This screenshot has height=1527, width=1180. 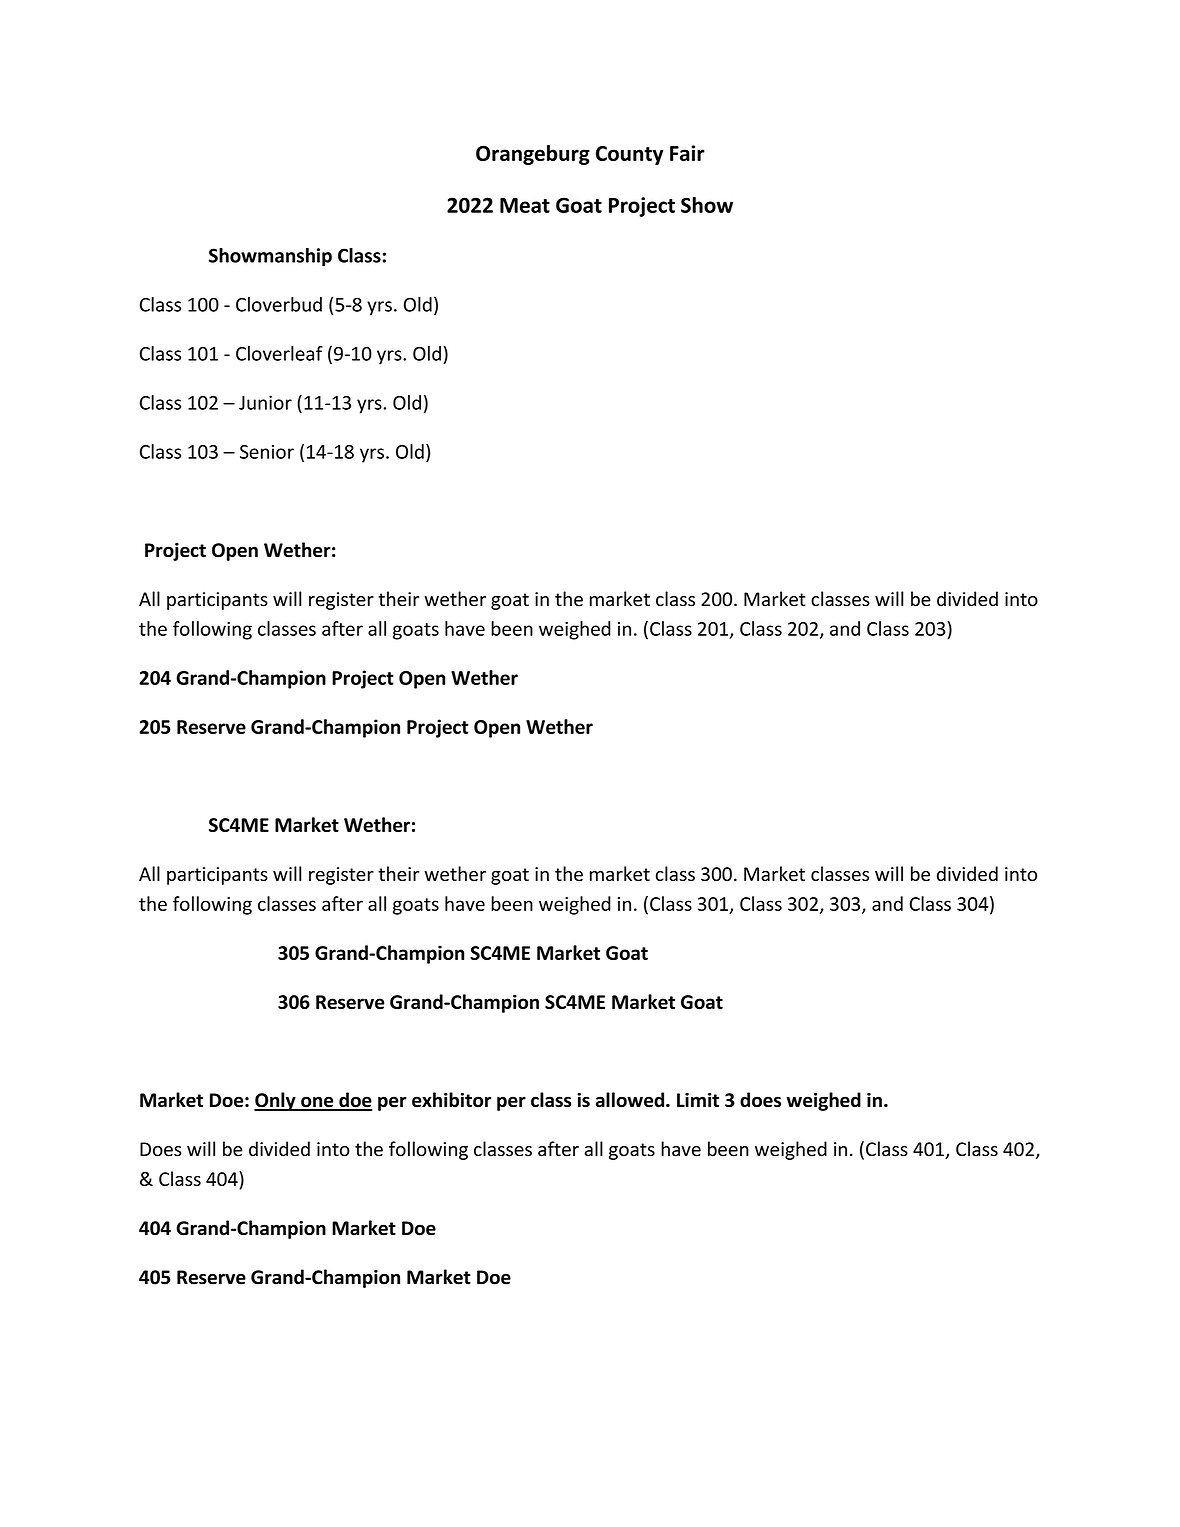 I want to click on Senior, so click(x=267, y=452).
